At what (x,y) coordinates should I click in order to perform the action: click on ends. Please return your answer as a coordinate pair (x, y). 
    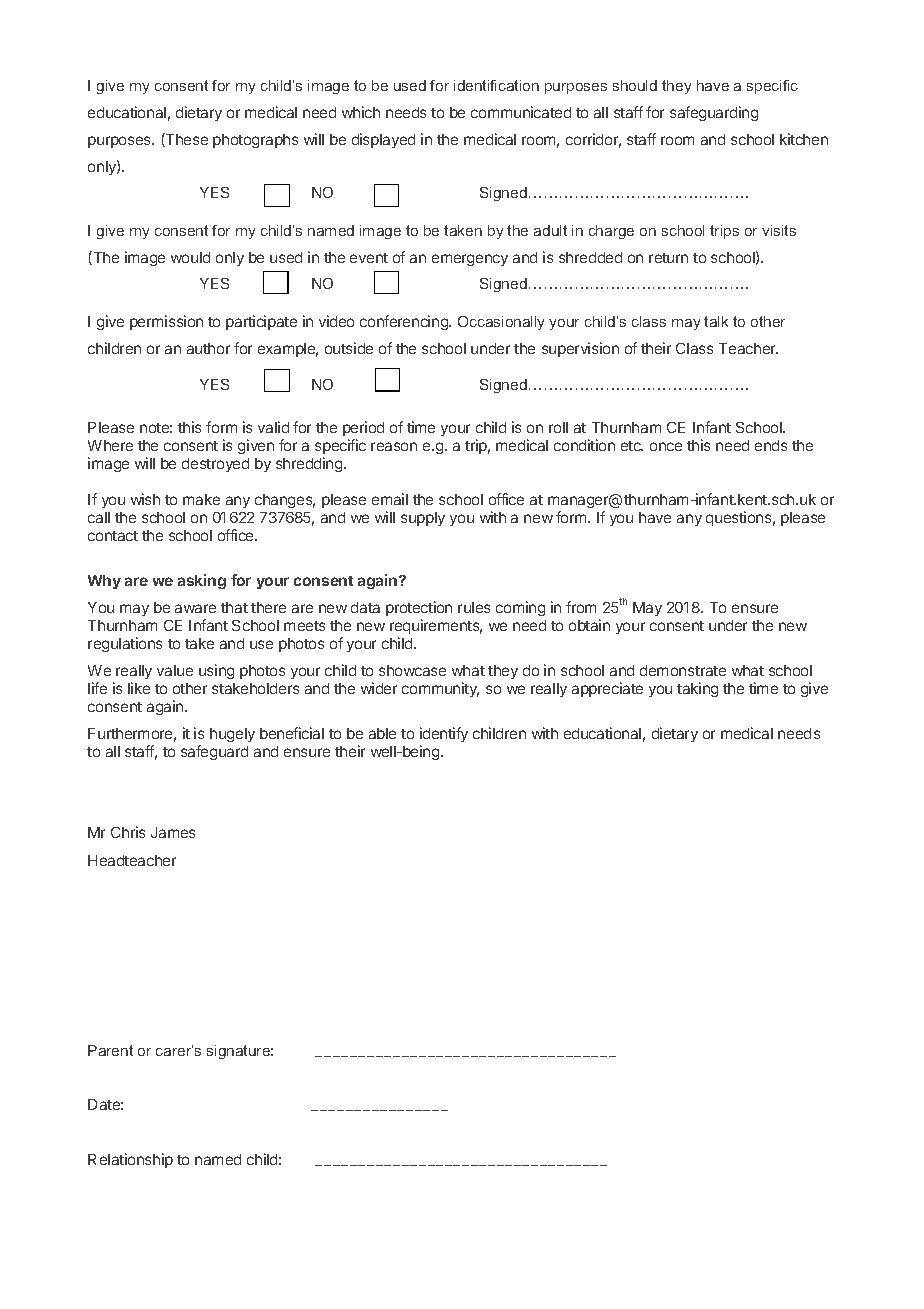
    Looking at the image, I should click on (771, 445).
